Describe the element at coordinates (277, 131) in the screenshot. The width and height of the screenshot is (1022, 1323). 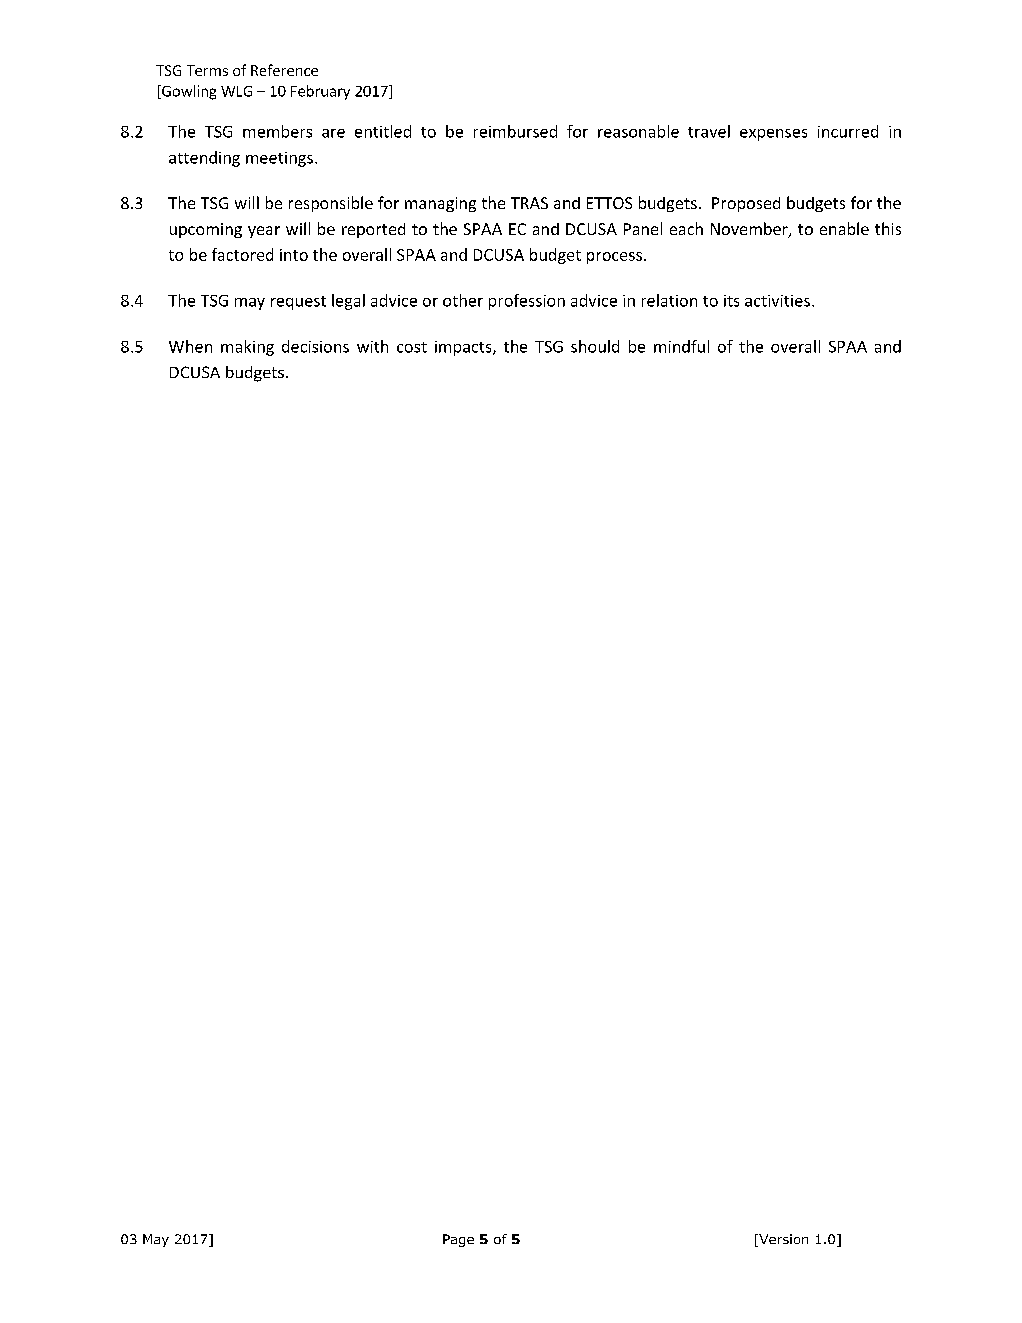
I see `members` at that location.
